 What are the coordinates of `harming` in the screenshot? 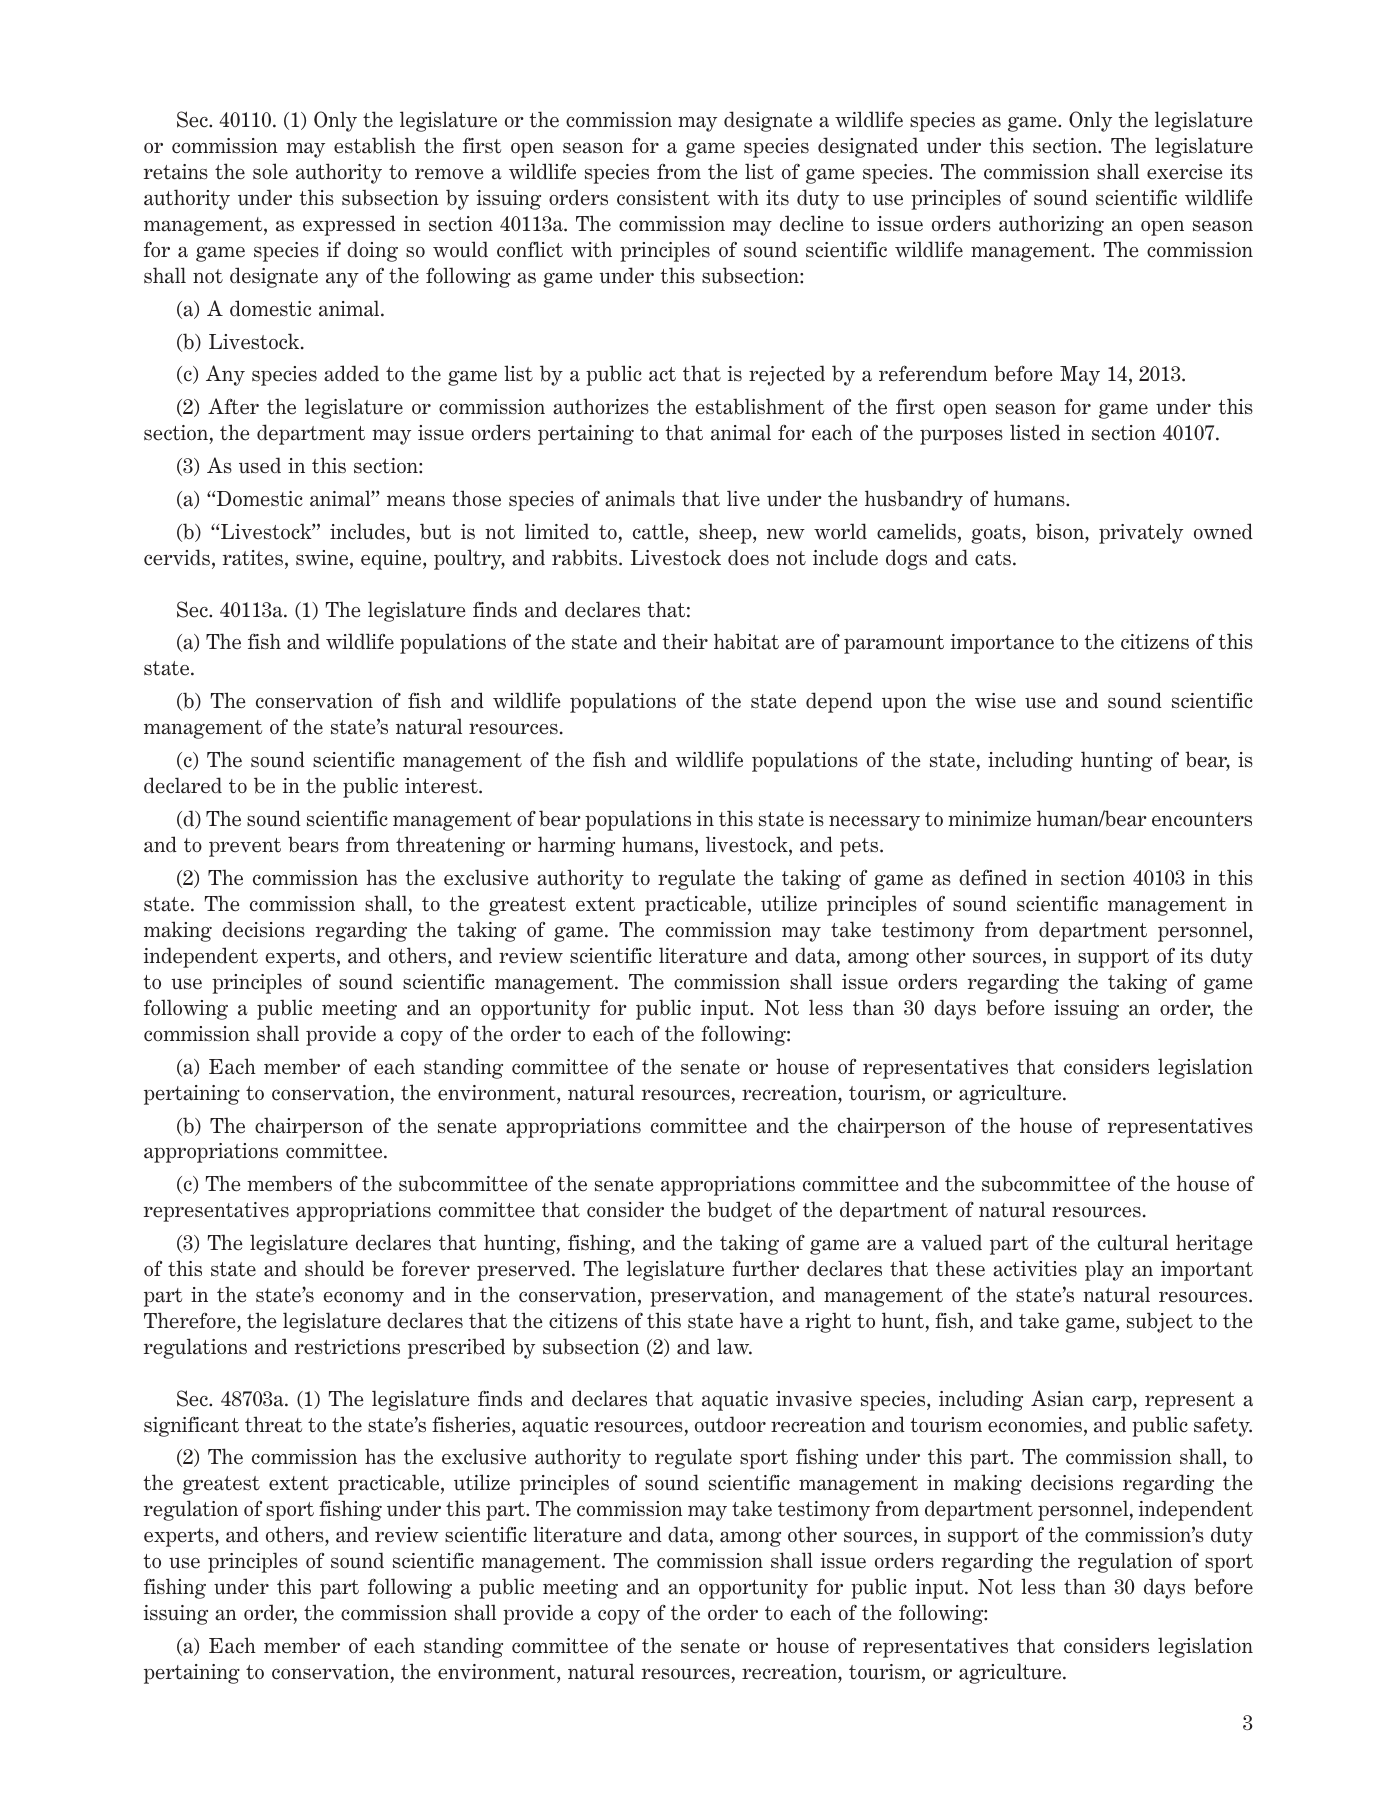 It's located at (576, 846).
